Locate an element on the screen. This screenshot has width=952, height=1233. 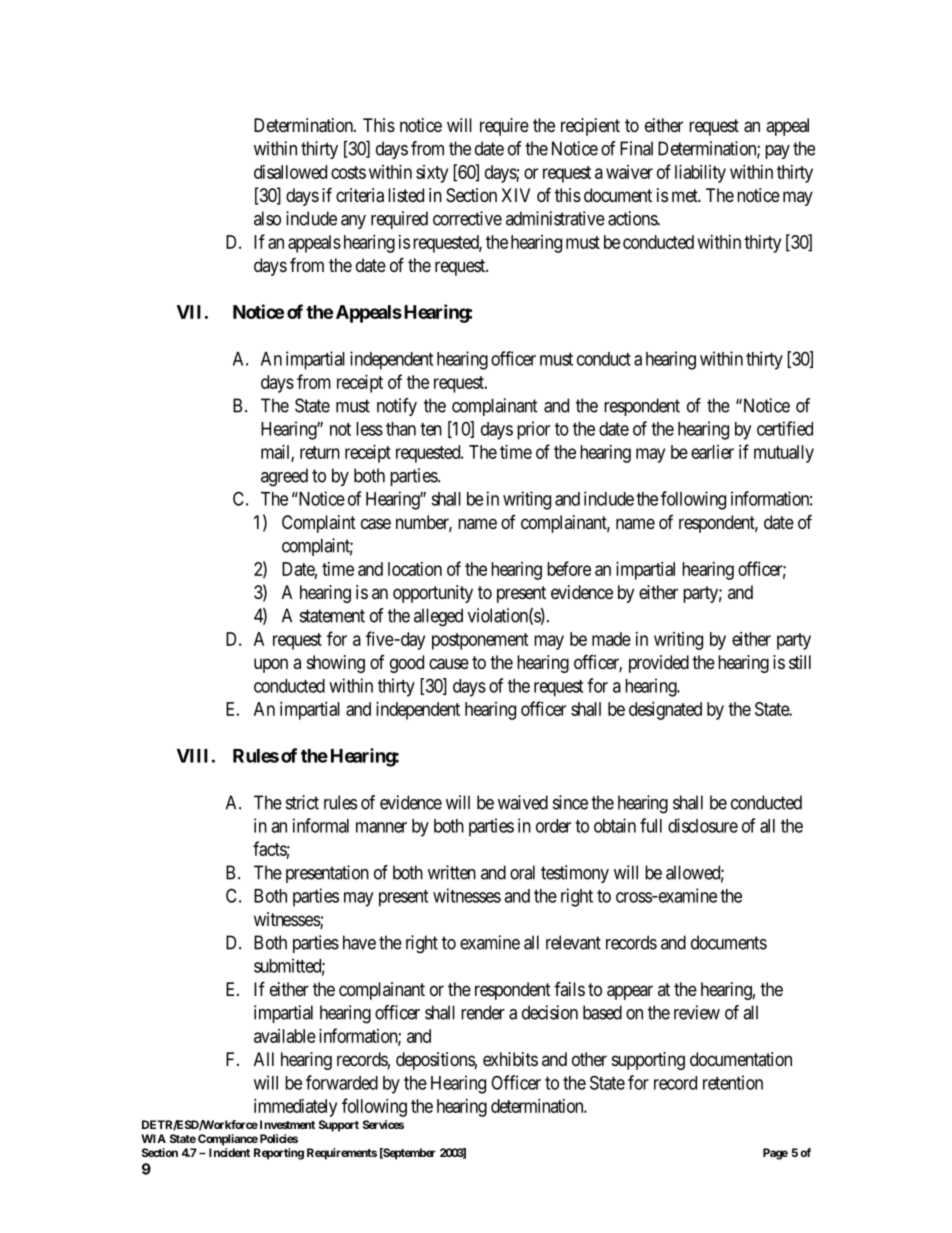
disclosure is located at coordinates (703, 825).
